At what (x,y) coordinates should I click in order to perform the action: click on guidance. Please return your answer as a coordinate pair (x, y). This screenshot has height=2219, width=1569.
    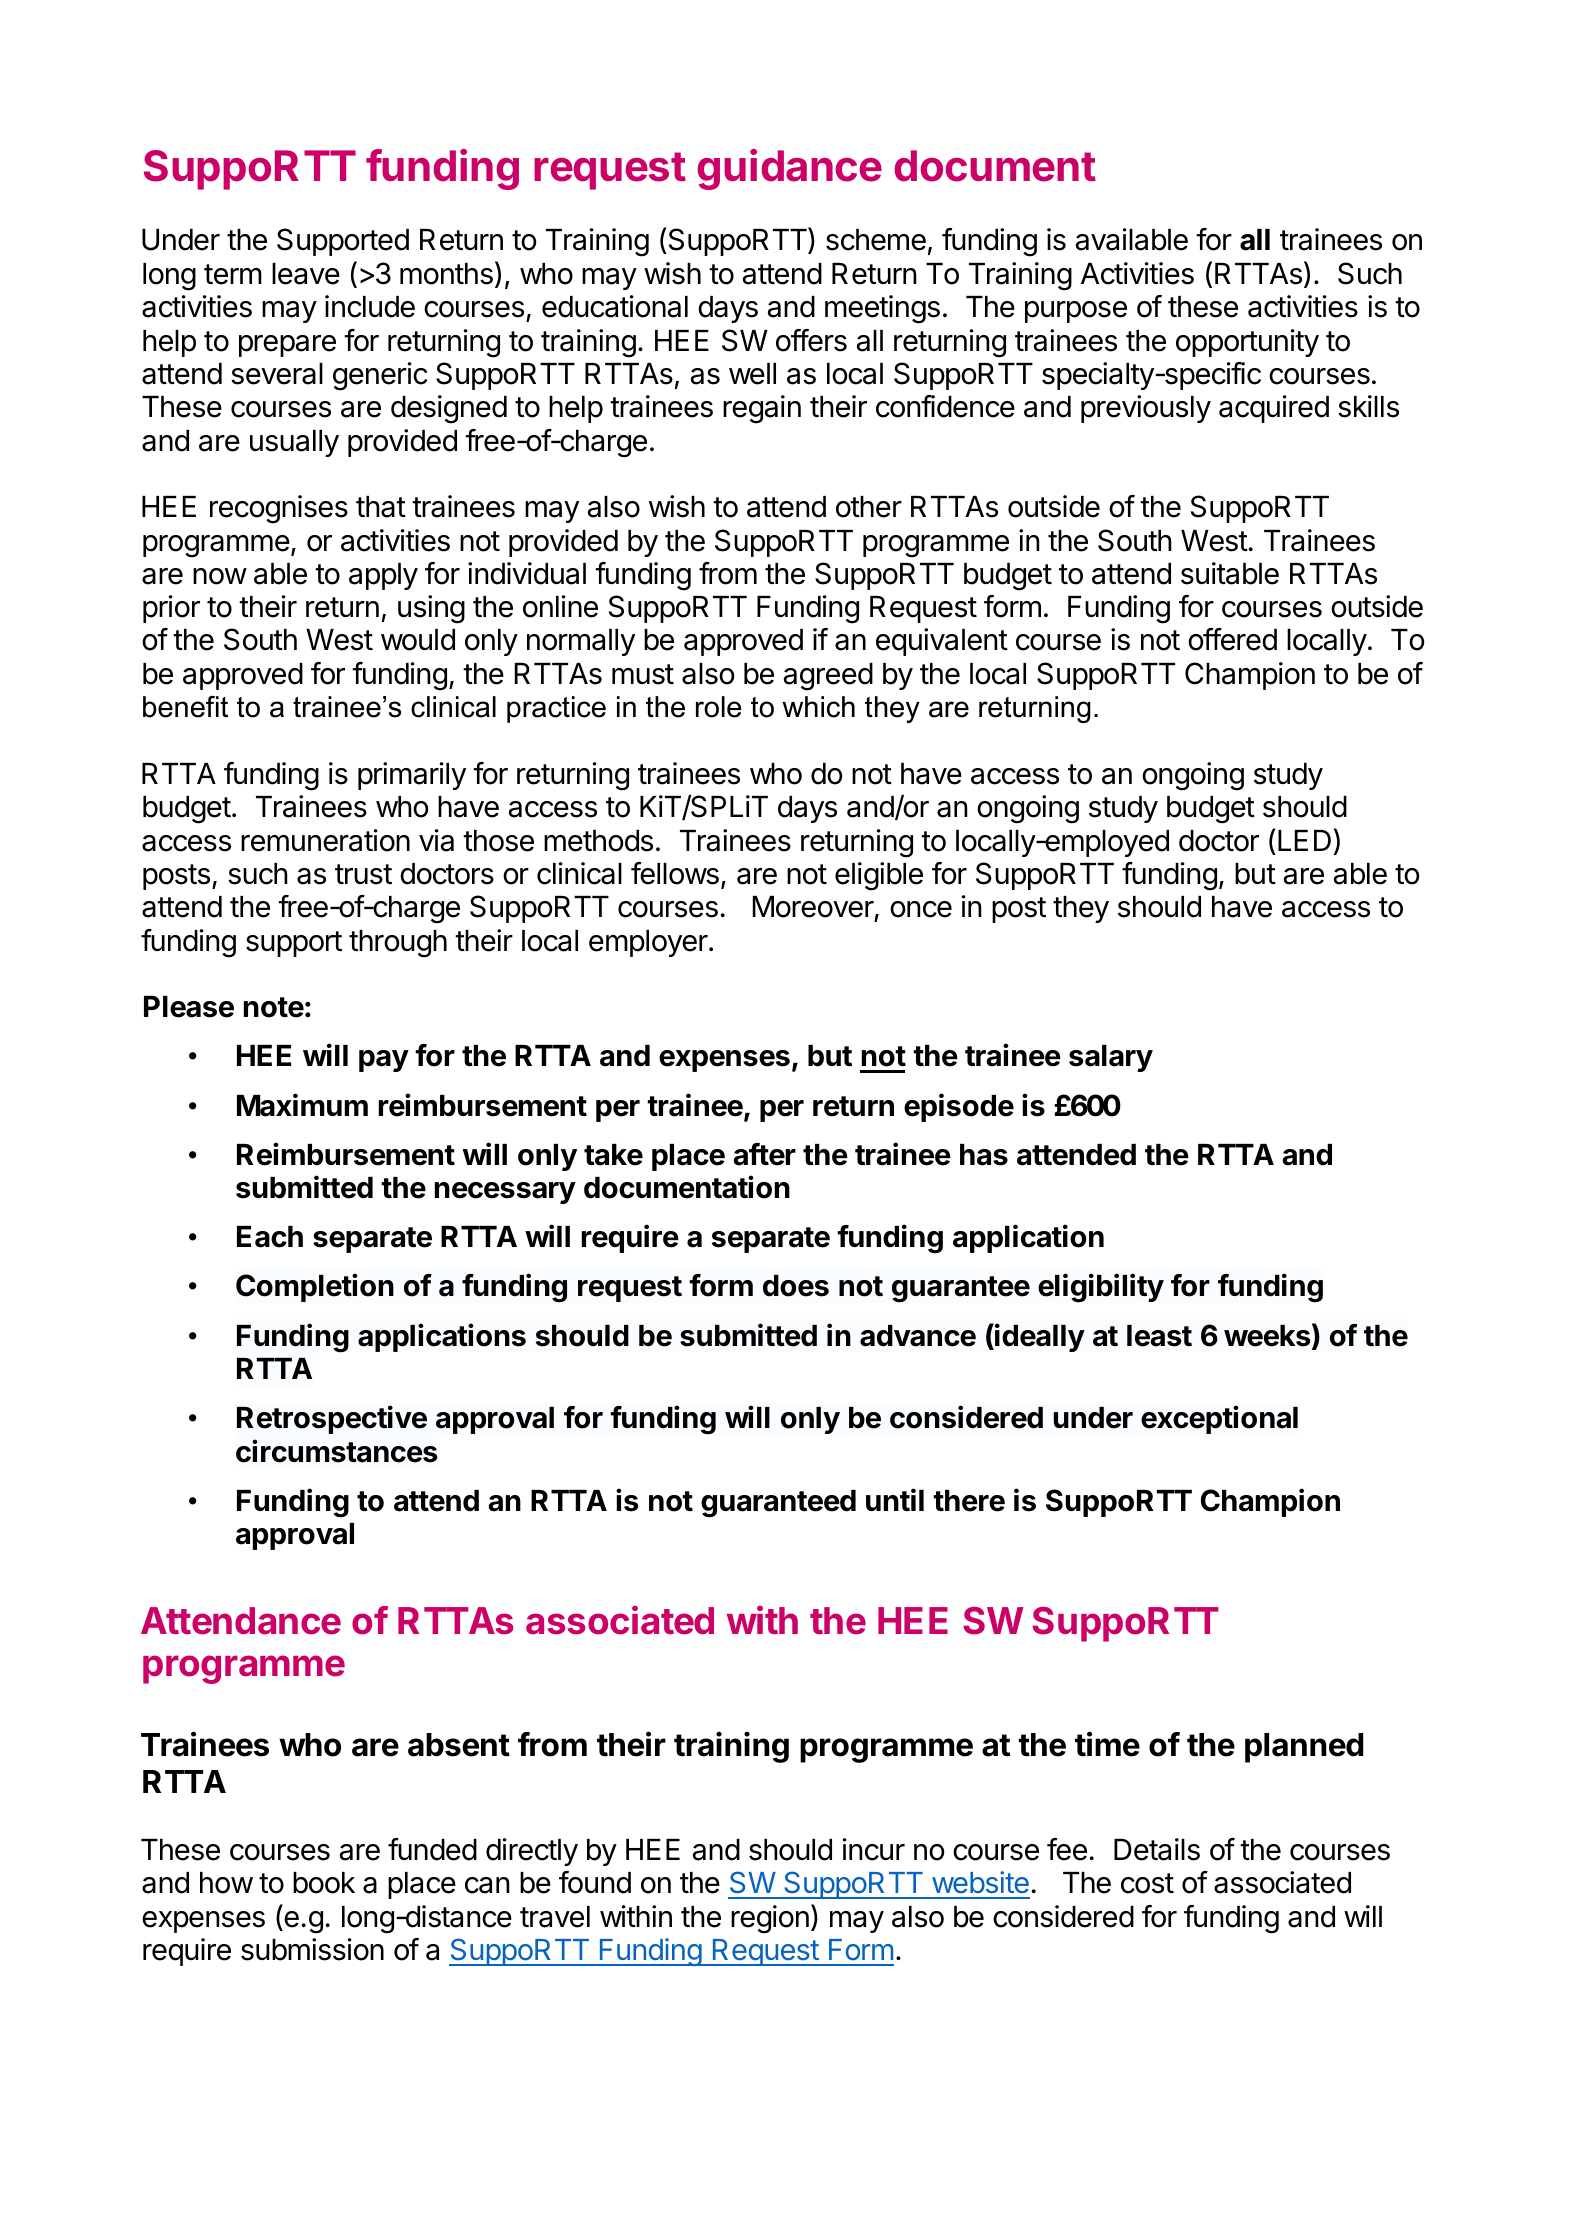
    Looking at the image, I should click on (789, 169).
